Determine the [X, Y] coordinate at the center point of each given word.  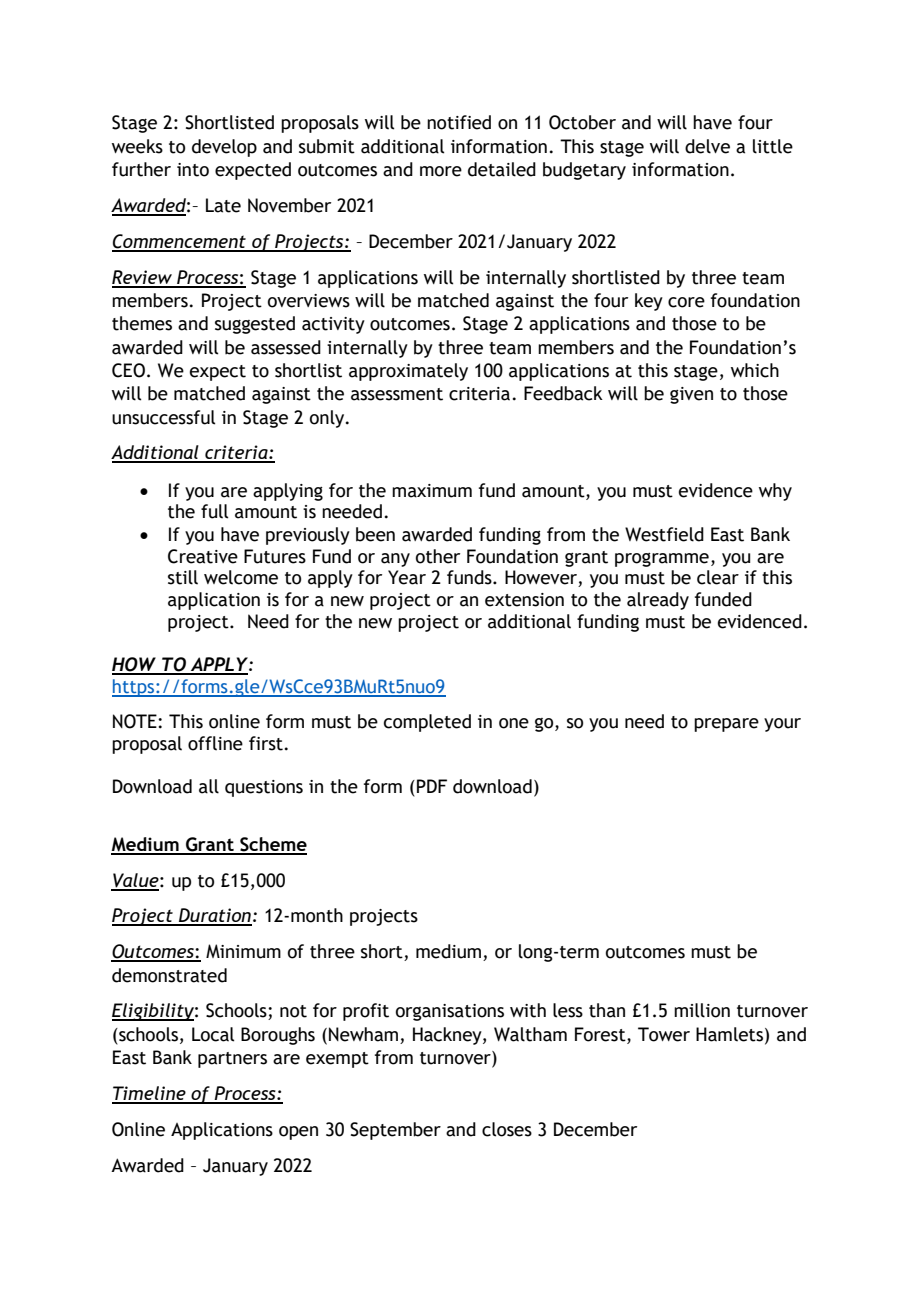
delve [707, 146]
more [441, 171]
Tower [664, 1034]
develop [224, 148]
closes [507, 1129]
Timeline [150, 1094]
